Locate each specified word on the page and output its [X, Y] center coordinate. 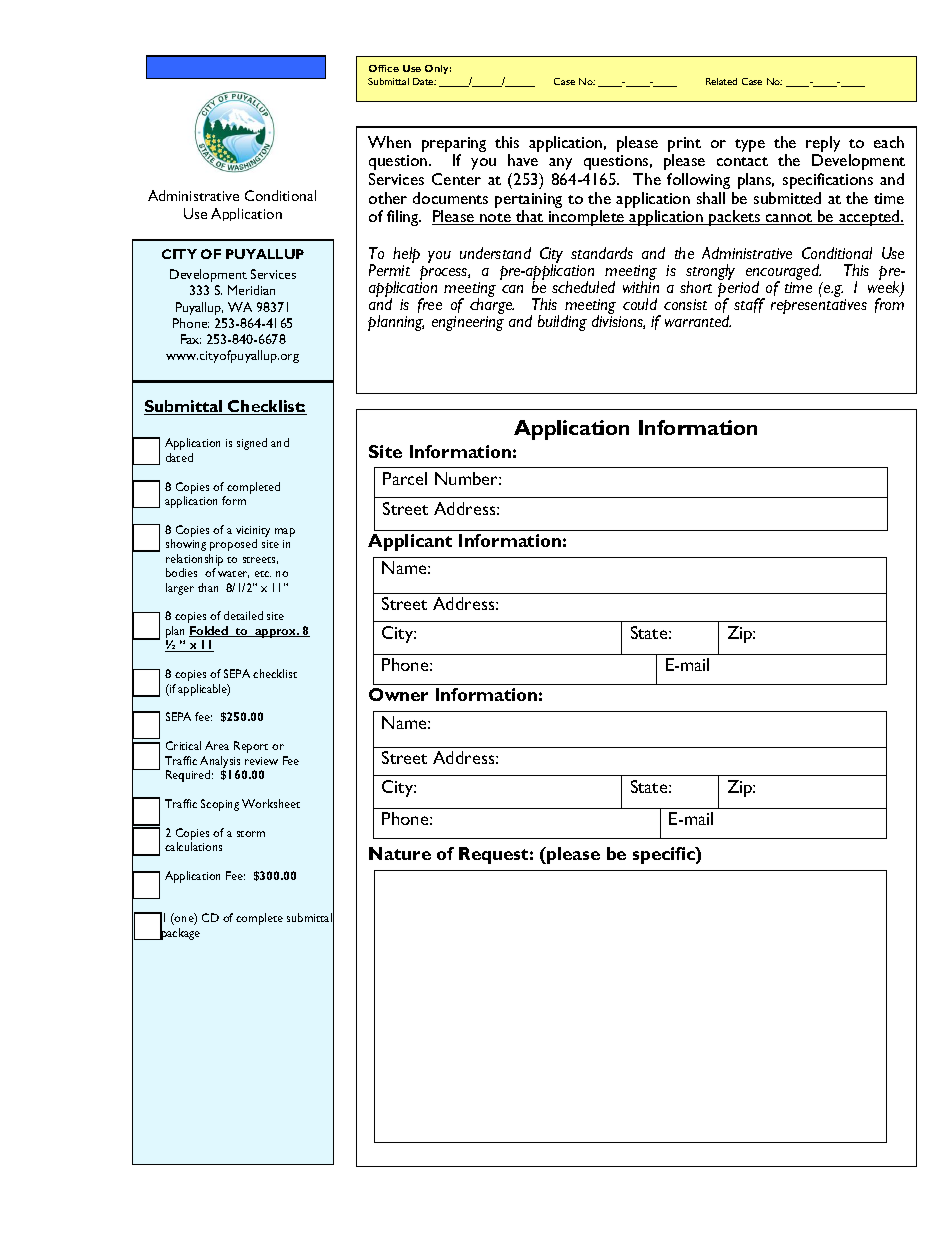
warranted [698, 321]
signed [252, 444]
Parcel [405, 478]
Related [721, 81]
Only [438, 69]
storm [251, 834]
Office [384, 68]
